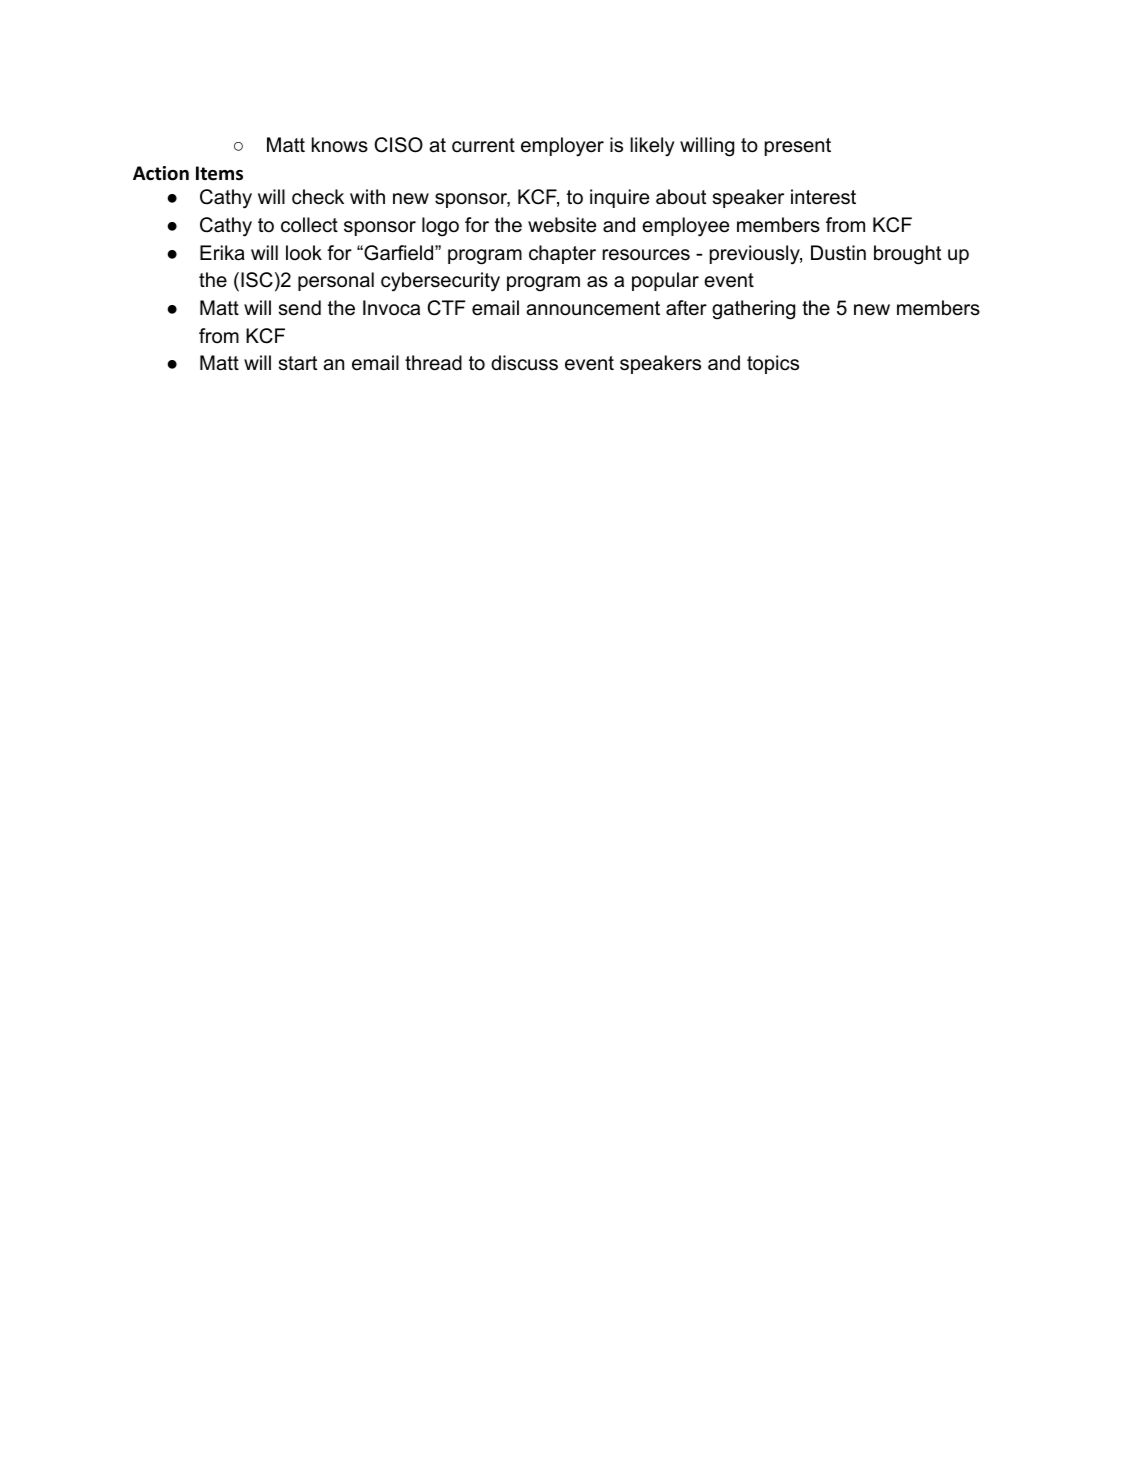  I want to click on interest, so click(823, 197).
